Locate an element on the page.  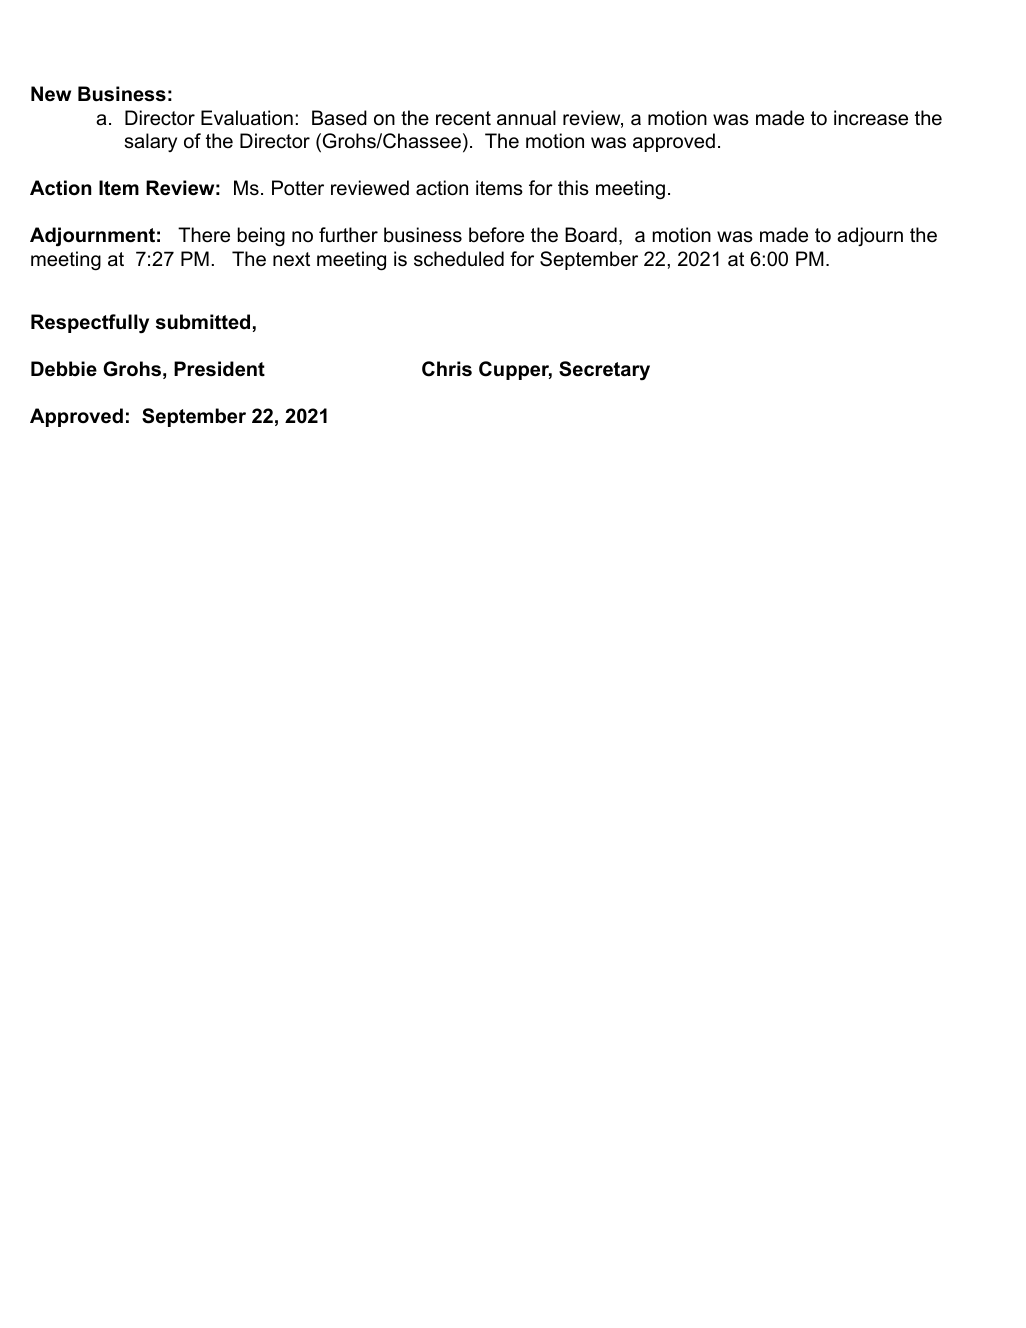
New is located at coordinates (51, 94).
